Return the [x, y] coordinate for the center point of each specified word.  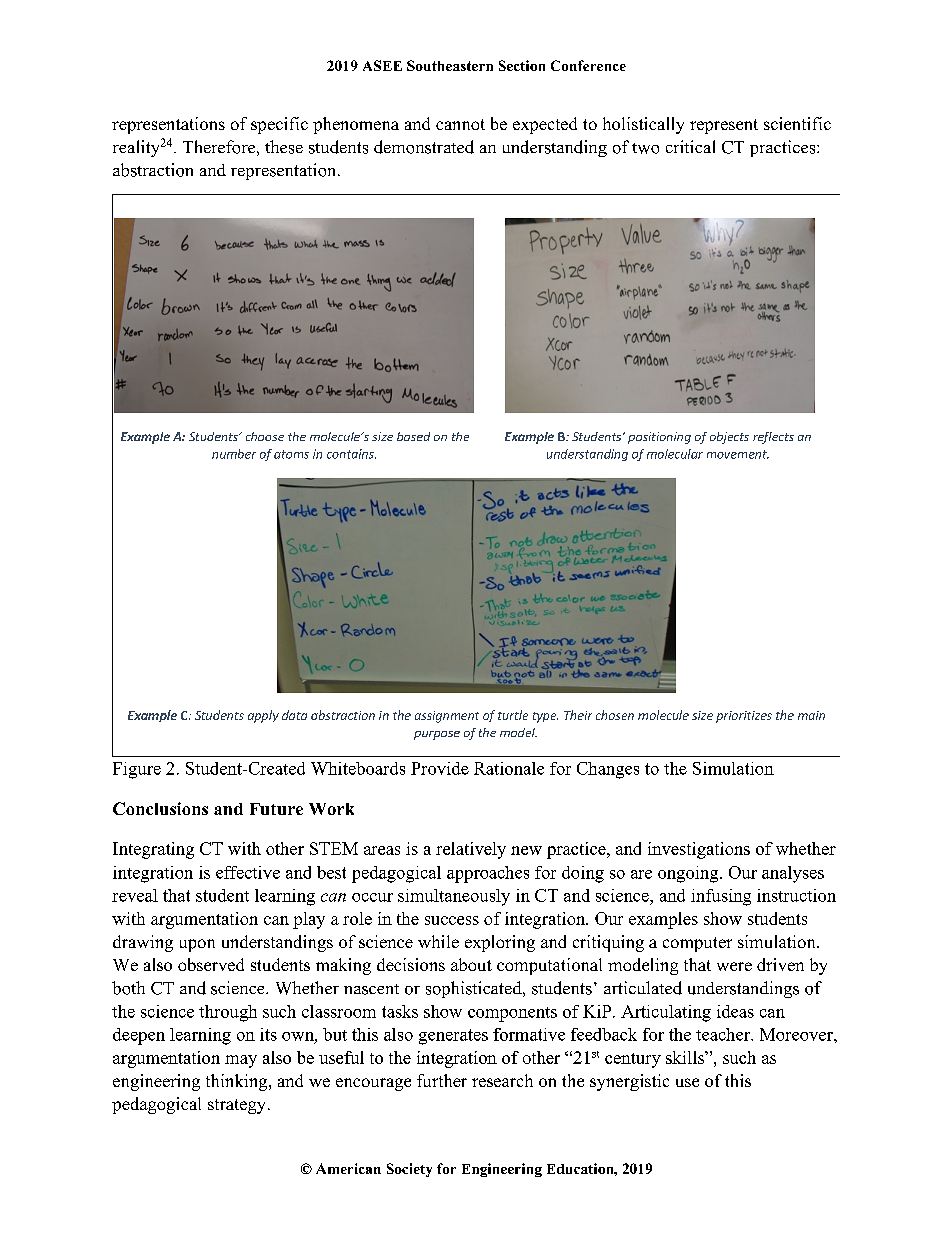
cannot [460, 124]
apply [263, 716]
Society [409, 1170]
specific [279, 125]
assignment [447, 717]
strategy [238, 1106]
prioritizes [744, 717]
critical [690, 146]
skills [686, 1057]
